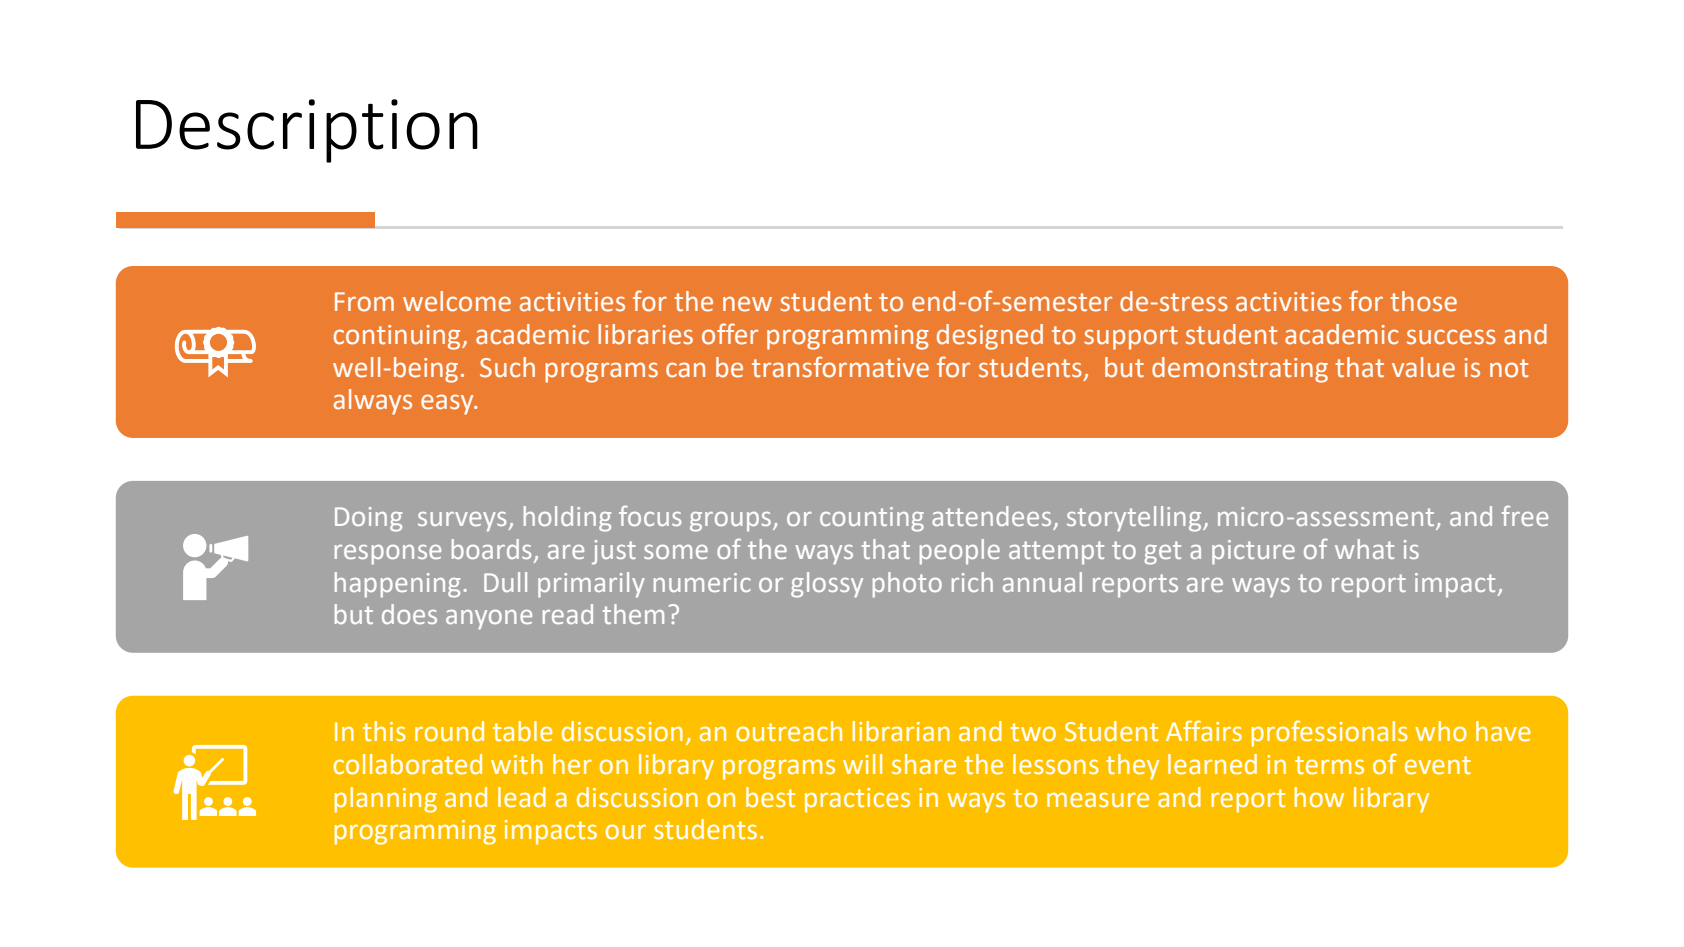 The image size is (1684, 947). I want to click on what, so click(1364, 549).
